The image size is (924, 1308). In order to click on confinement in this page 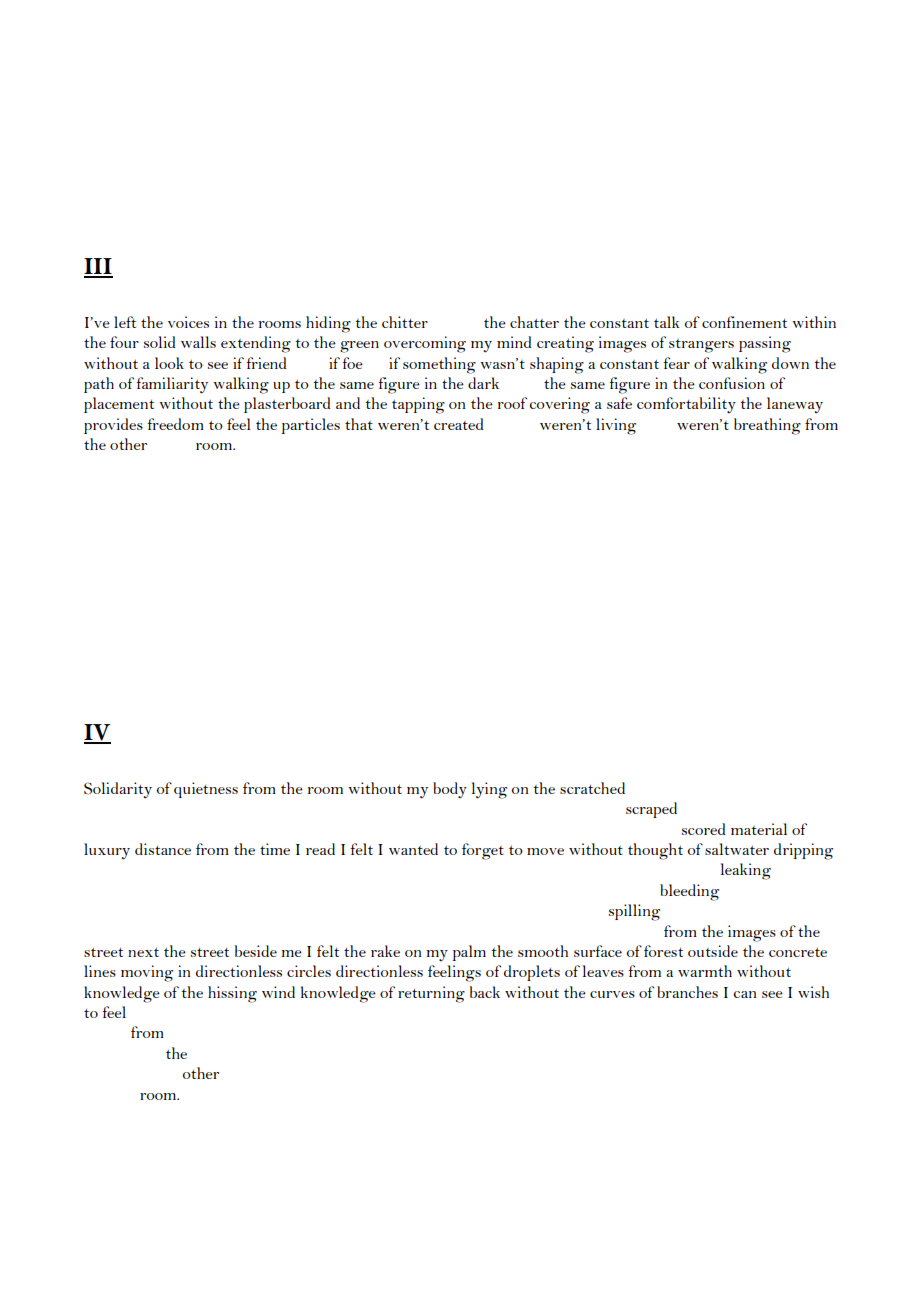, I will do `click(744, 322)`.
